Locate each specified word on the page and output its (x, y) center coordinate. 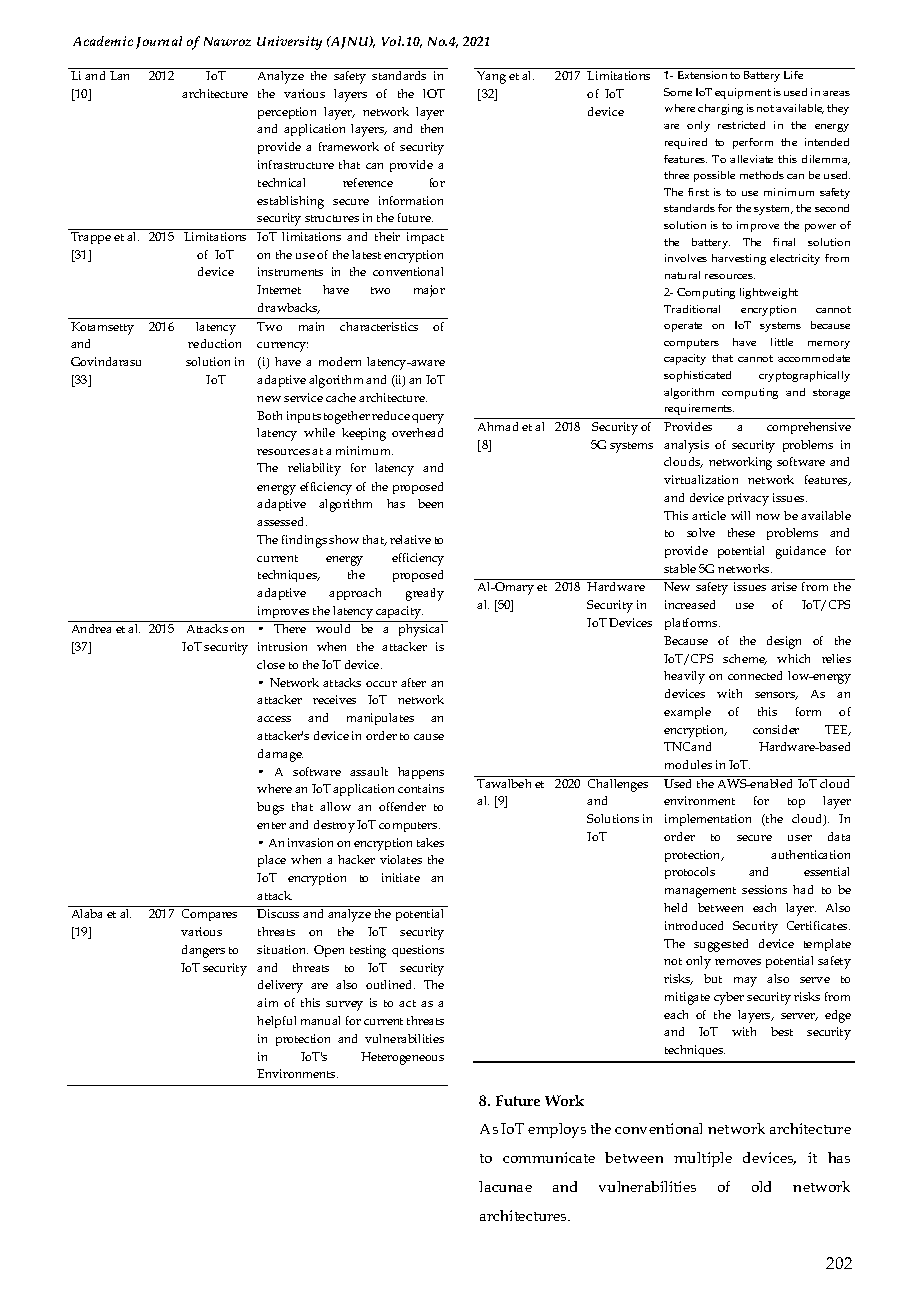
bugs (270, 808)
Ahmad (498, 426)
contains (421, 788)
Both (269, 415)
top (796, 803)
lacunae (505, 1186)
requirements (699, 409)
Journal (159, 42)
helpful (276, 1022)
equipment (743, 93)
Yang (491, 77)
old (761, 1186)
